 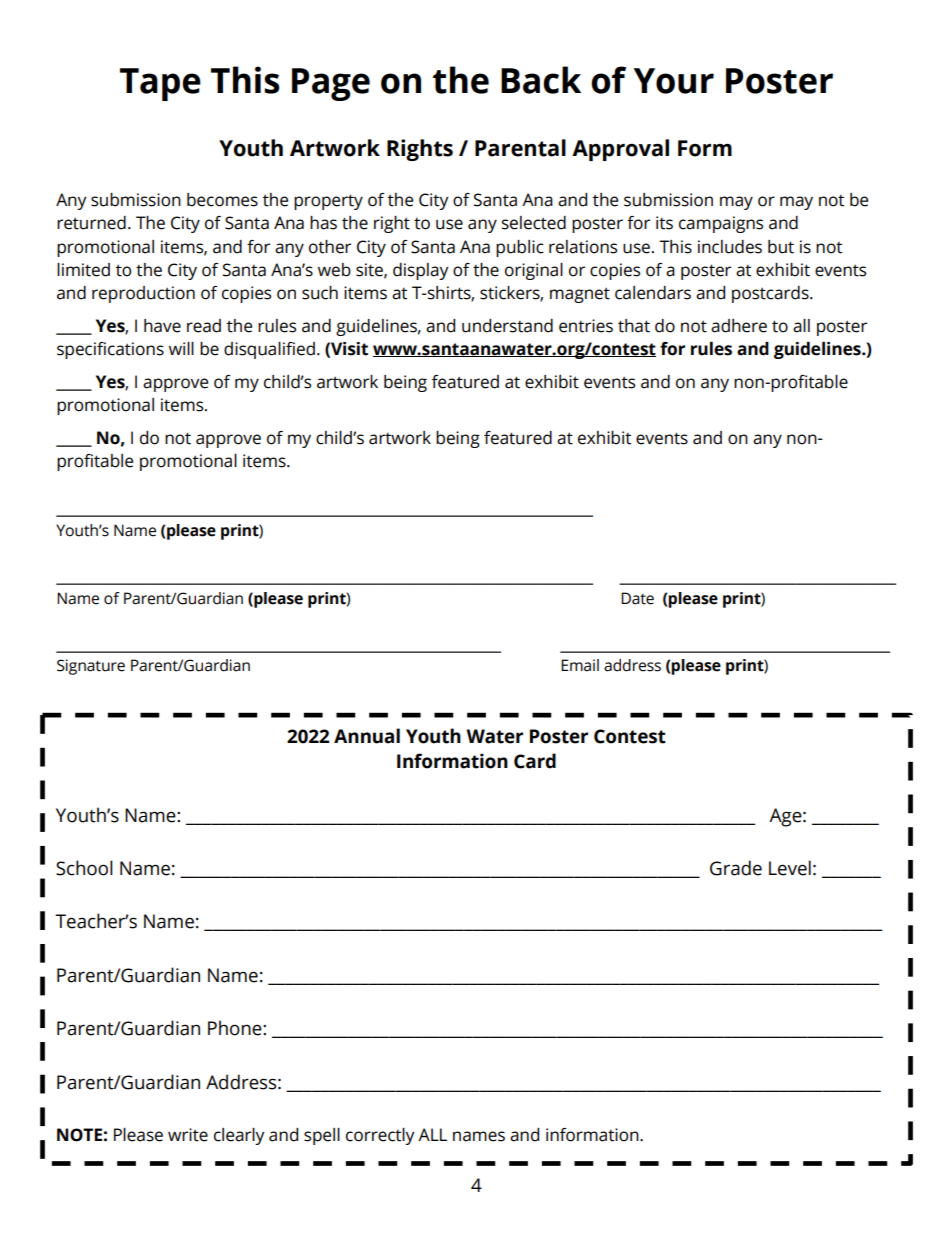 What do you see at coordinates (84, 868) in the screenshot?
I see `School` at bounding box center [84, 868].
